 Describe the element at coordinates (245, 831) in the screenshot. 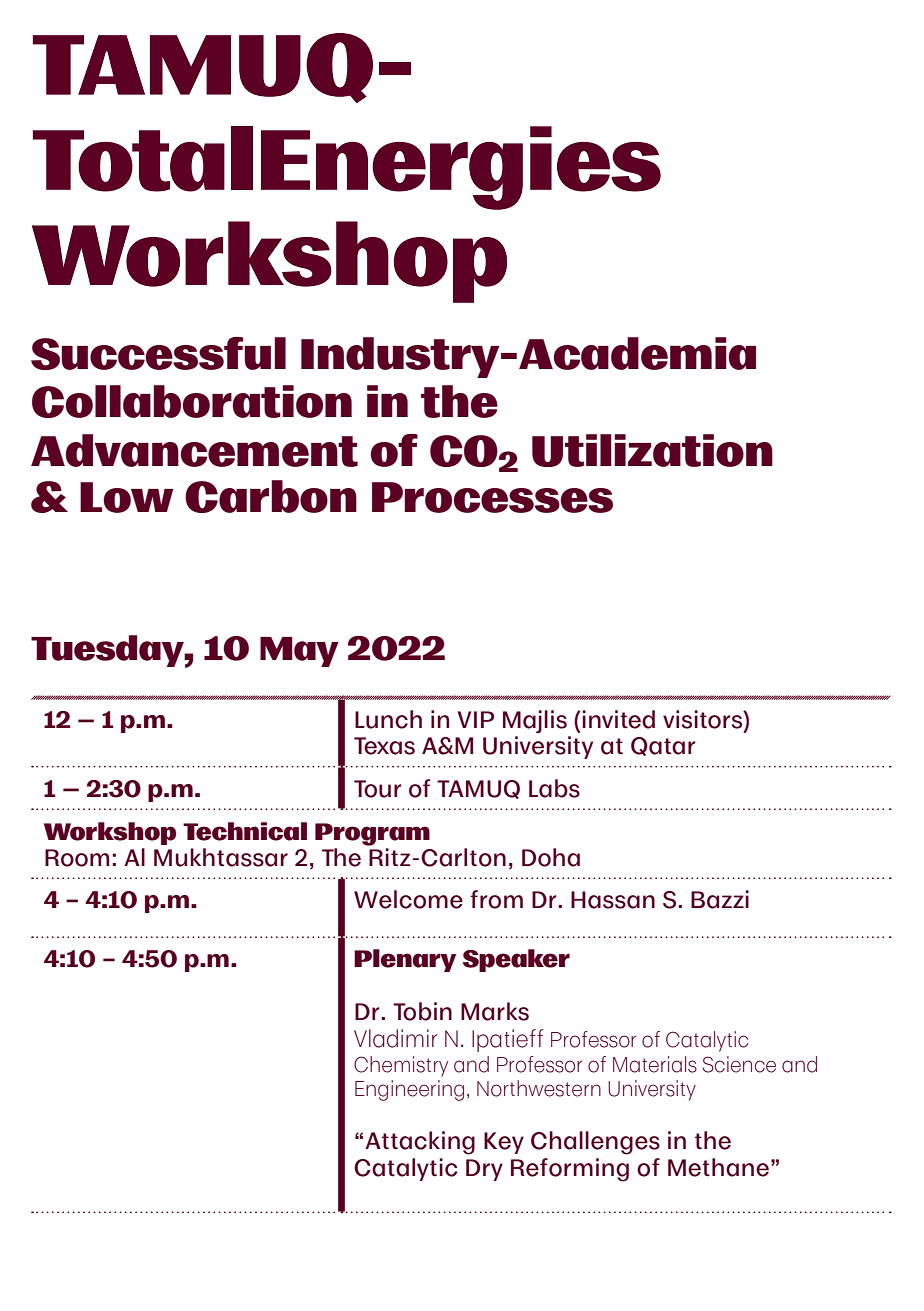

I see `Technical` at that location.
